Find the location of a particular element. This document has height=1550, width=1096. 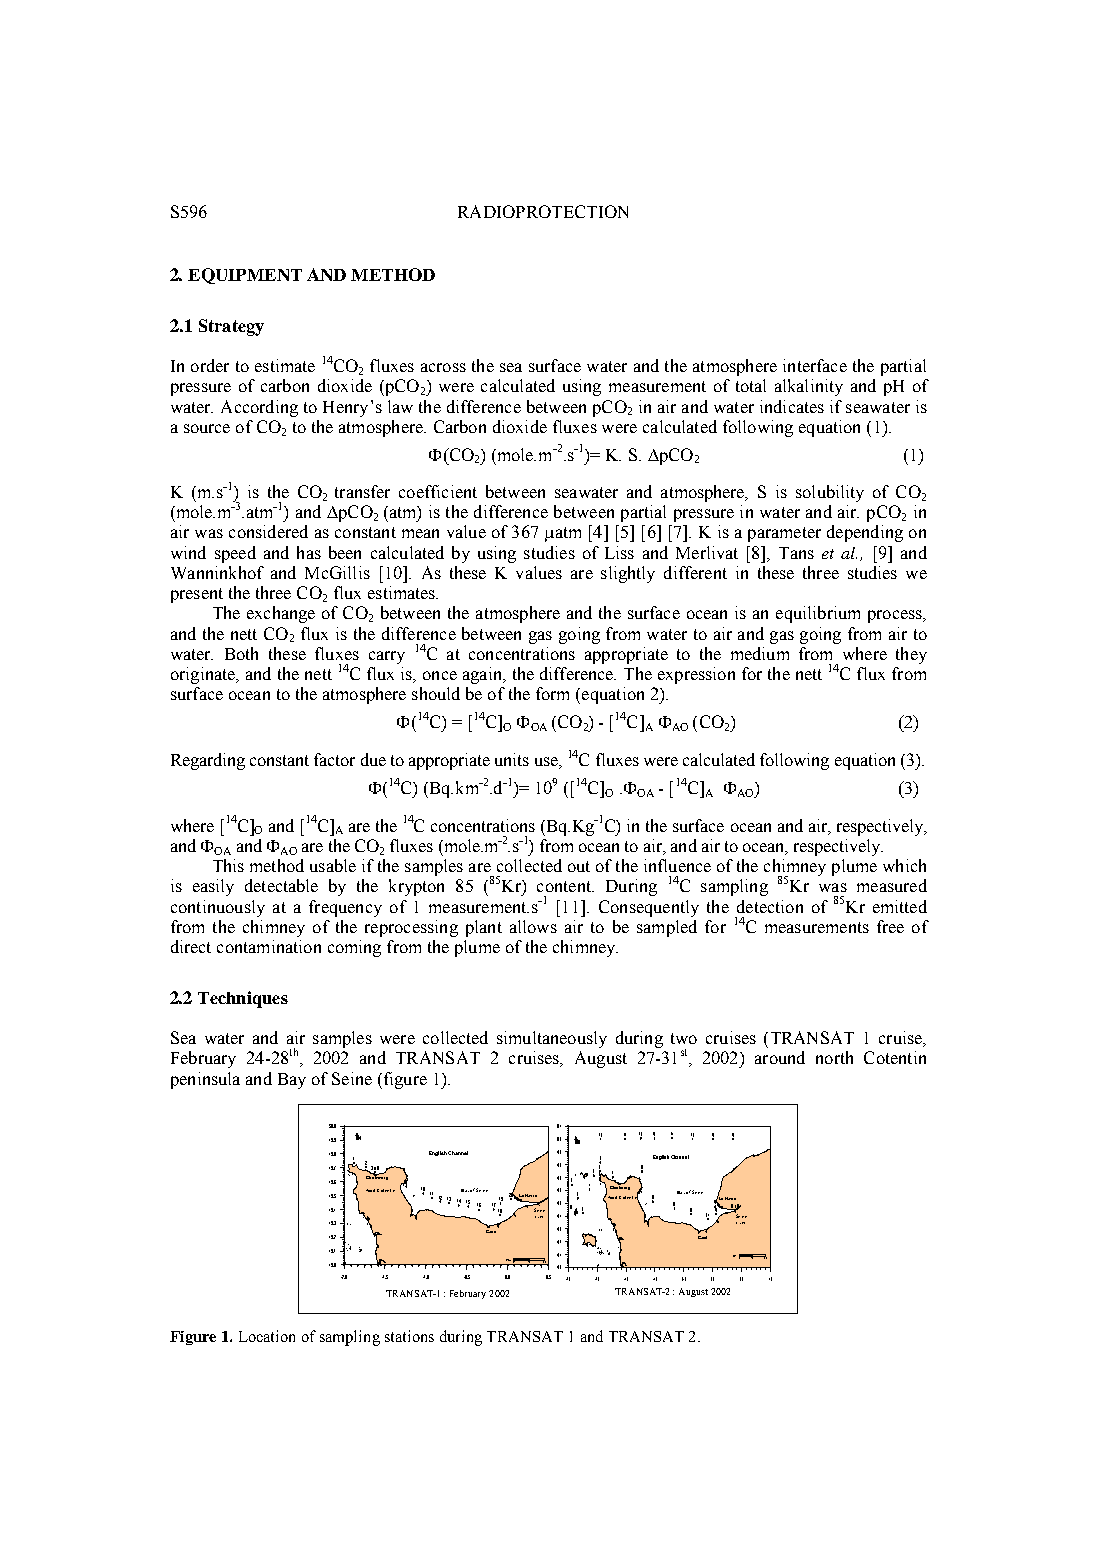

Strategy is located at coordinates (231, 327).
